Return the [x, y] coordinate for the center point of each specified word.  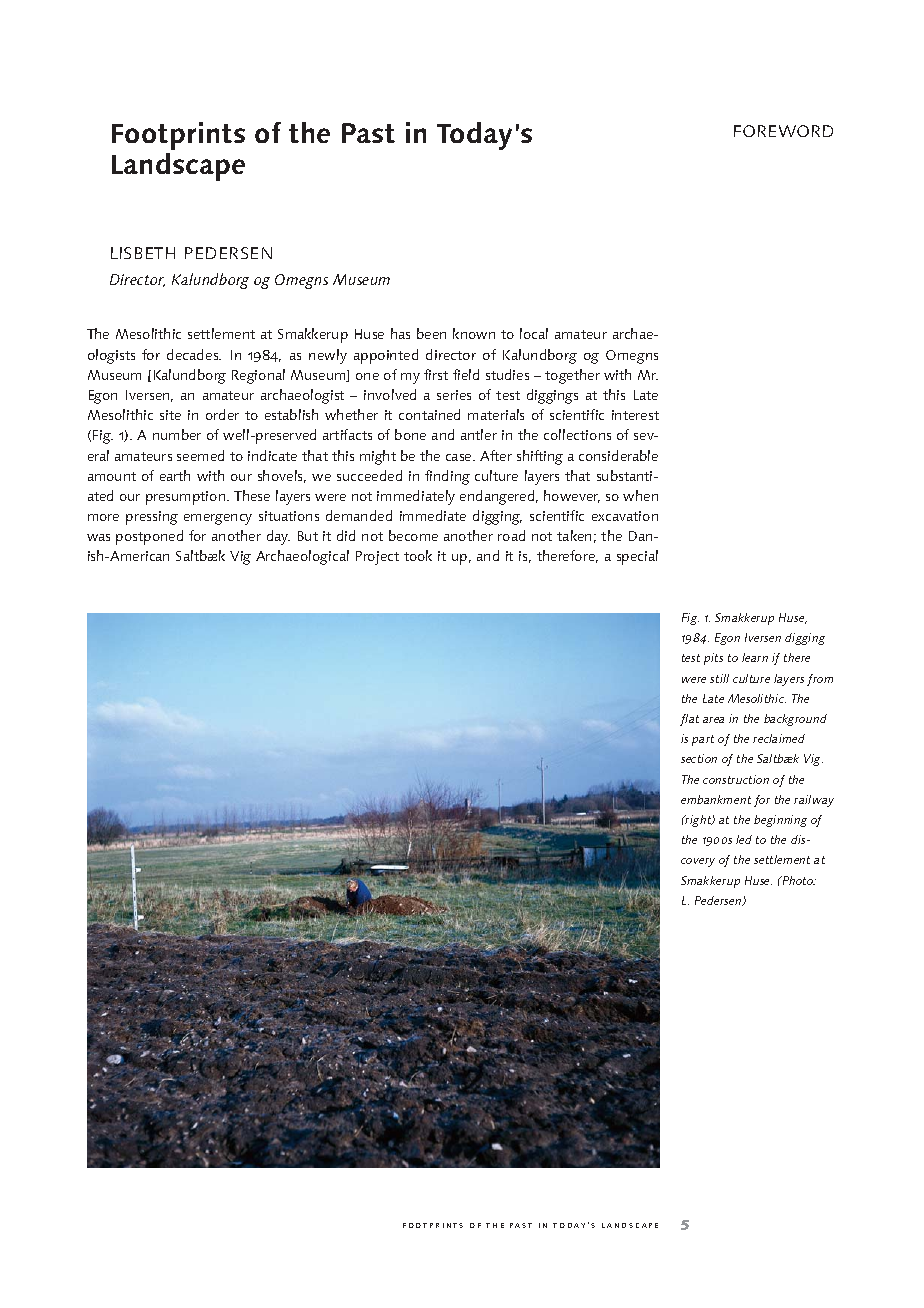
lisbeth [143, 253]
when [640, 495]
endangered [498, 497]
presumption [185, 498]
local [534, 333]
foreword [783, 131]
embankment [716, 799]
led [744, 839]
